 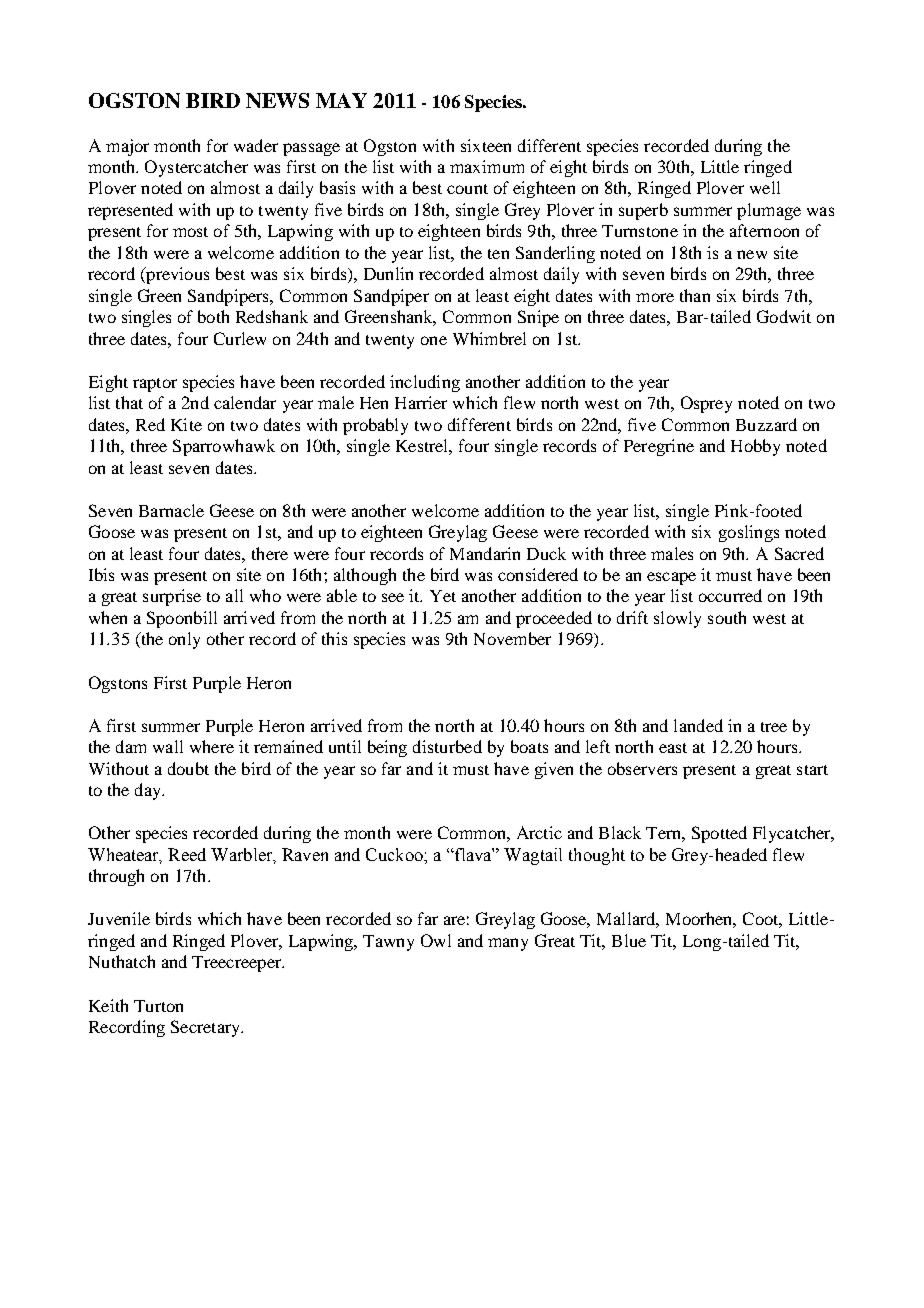 I want to click on occurred, so click(x=730, y=595).
